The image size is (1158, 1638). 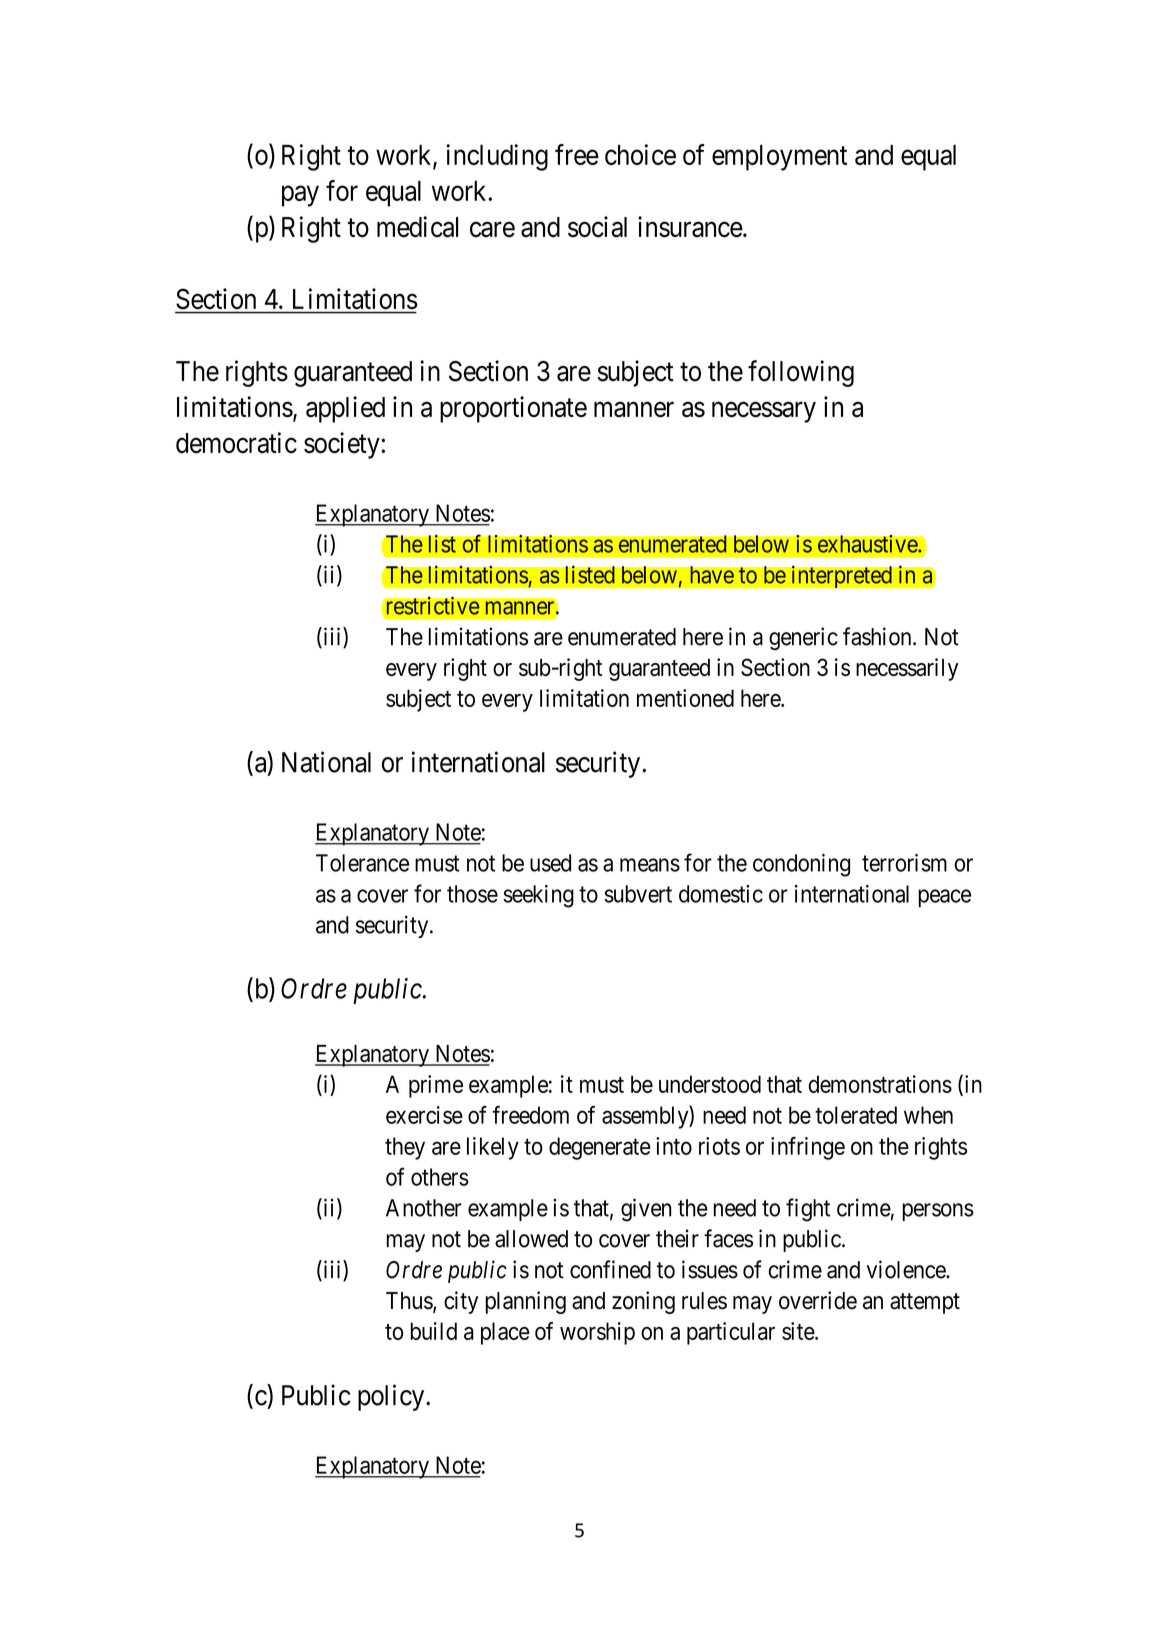 What do you see at coordinates (300, 196) in the image?
I see `pay` at bounding box center [300, 196].
